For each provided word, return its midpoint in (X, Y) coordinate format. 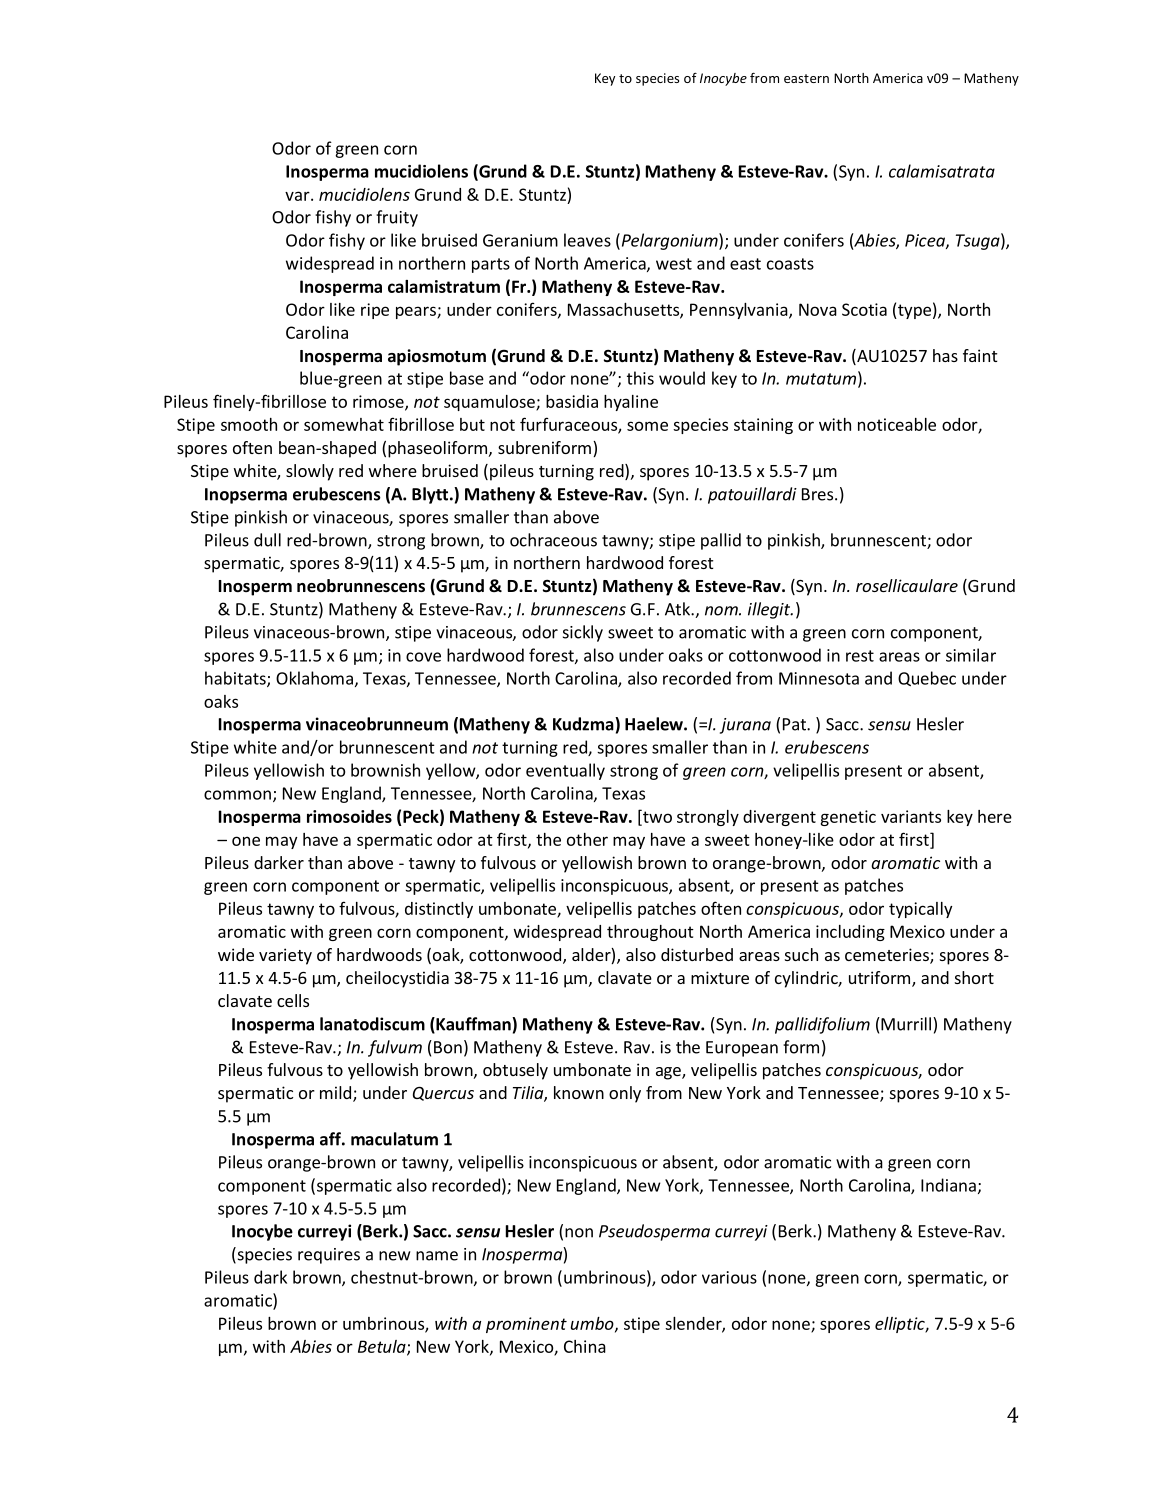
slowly (310, 472)
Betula (383, 1347)
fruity (397, 218)
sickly (583, 633)
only (625, 1094)
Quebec (927, 678)
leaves (587, 240)
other (587, 839)
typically (920, 910)
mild (335, 1092)
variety (285, 956)
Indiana (948, 1185)
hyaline (631, 403)
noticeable (897, 424)
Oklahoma (314, 678)
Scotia (864, 309)
